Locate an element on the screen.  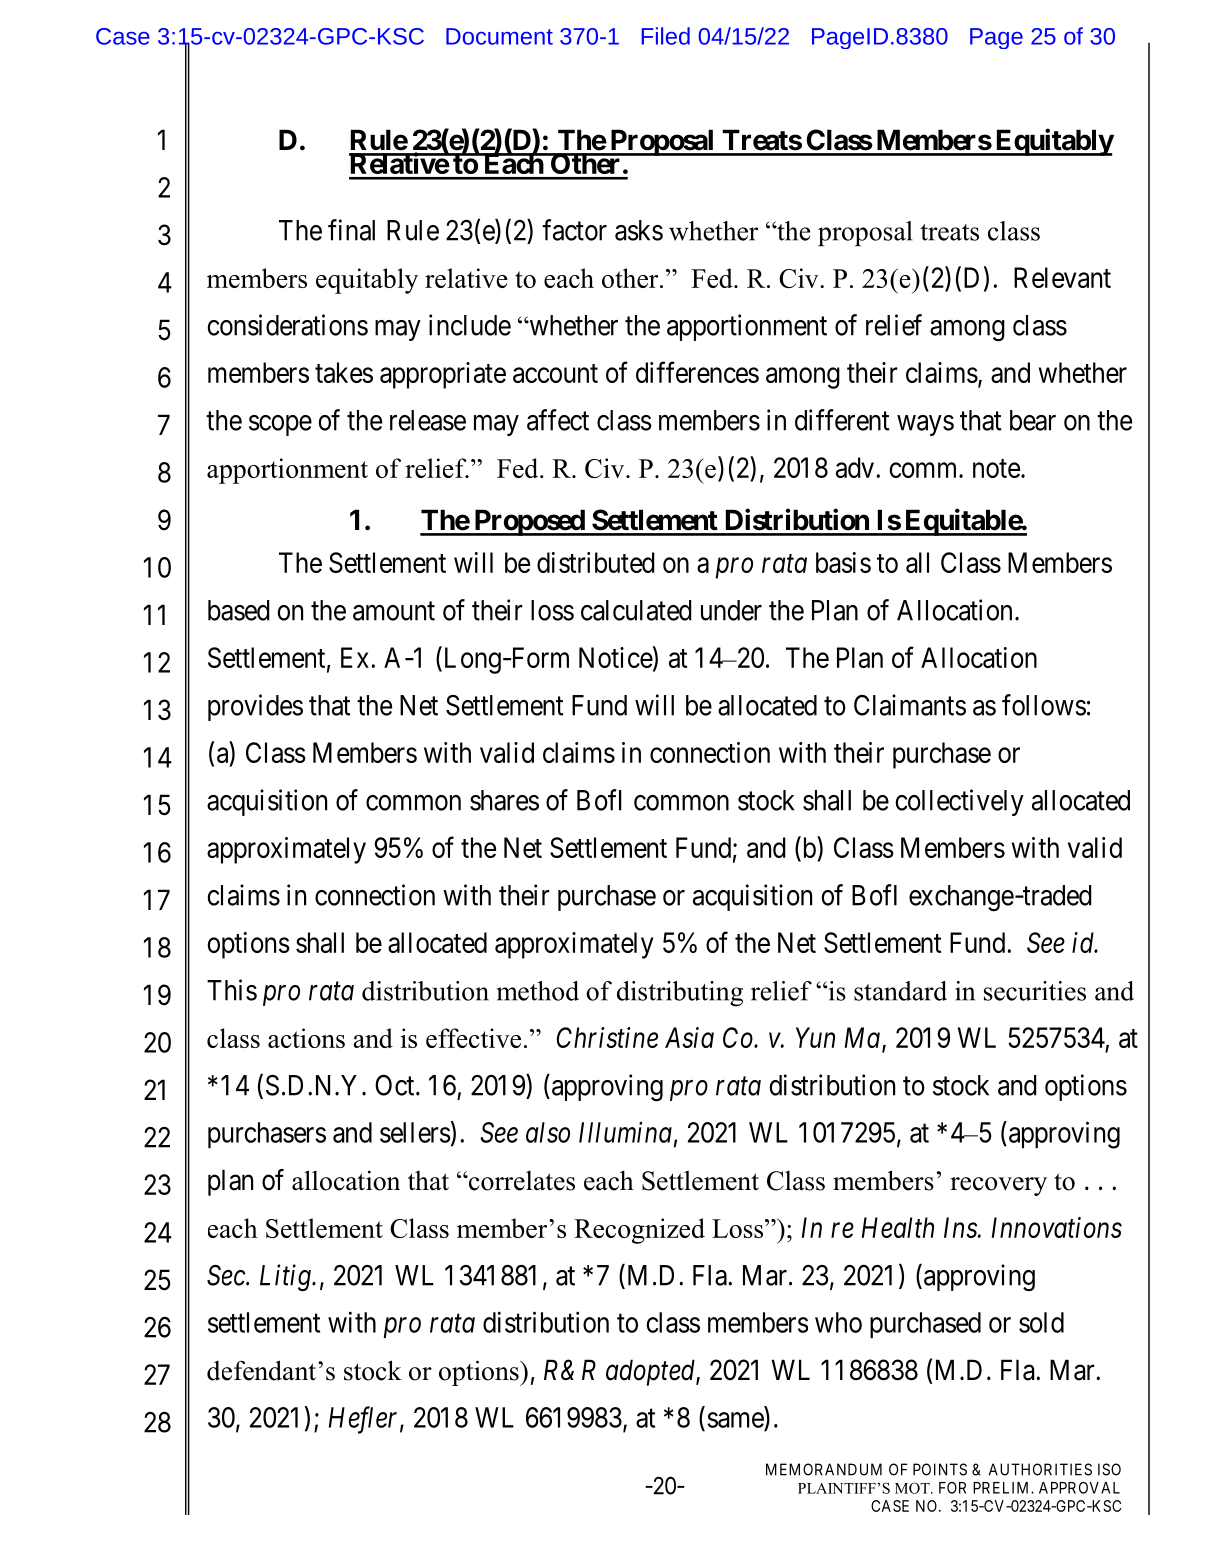
actions is located at coordinates (306, 1038).
